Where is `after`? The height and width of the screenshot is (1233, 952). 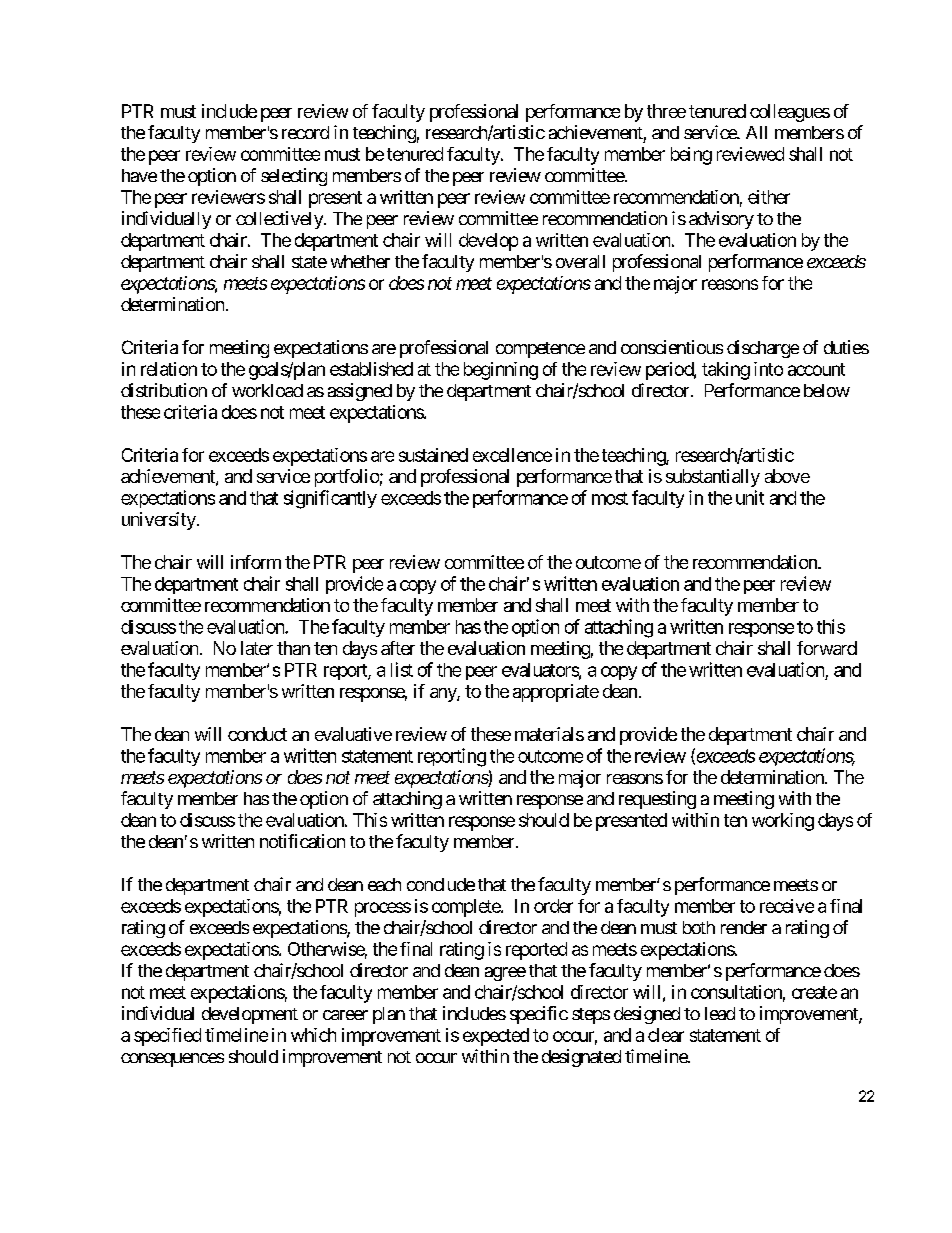
after is located at coordinates (398, 648).
